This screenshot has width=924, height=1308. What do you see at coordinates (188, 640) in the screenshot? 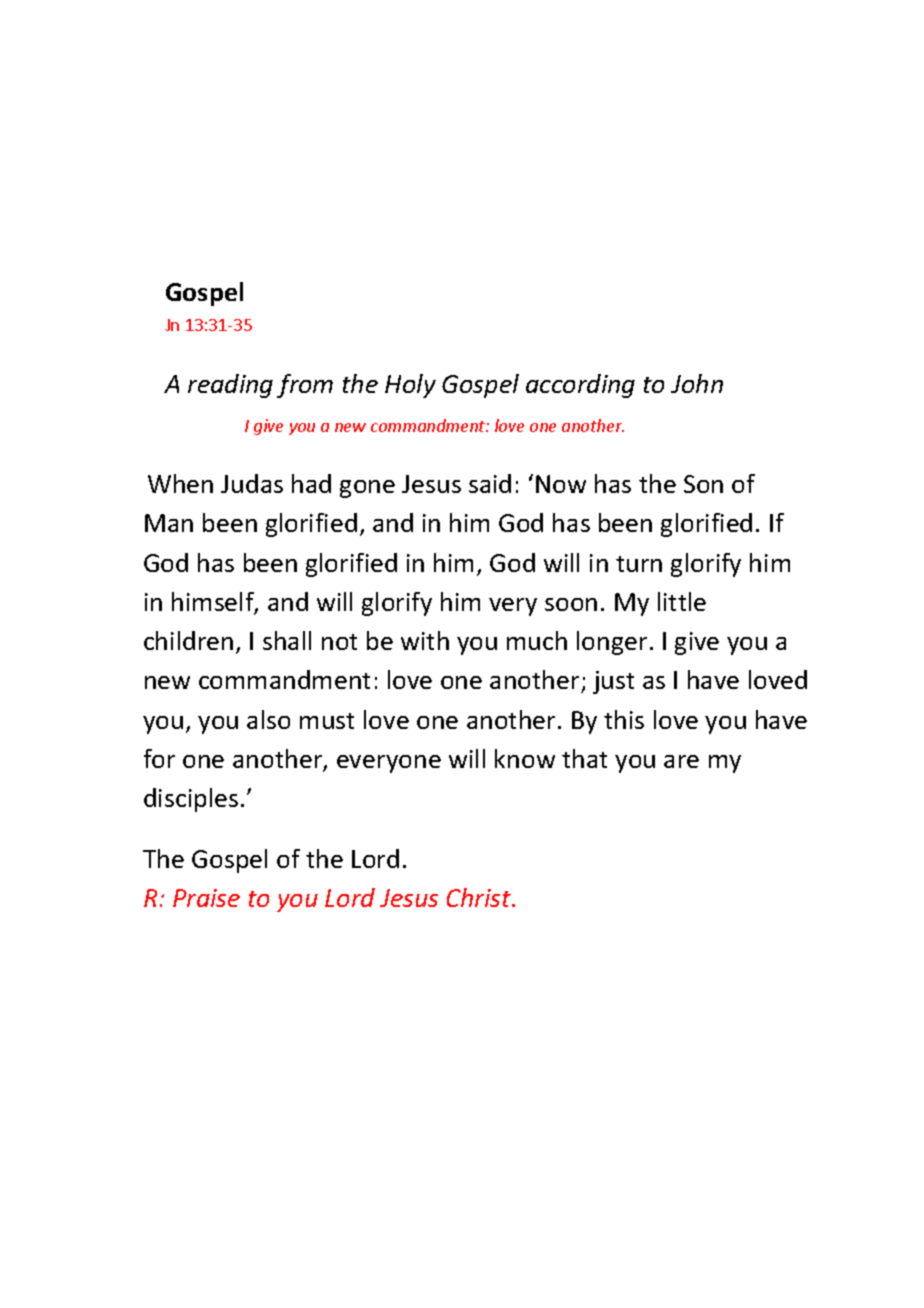
I see `children` at bounding box center [188, 640].
